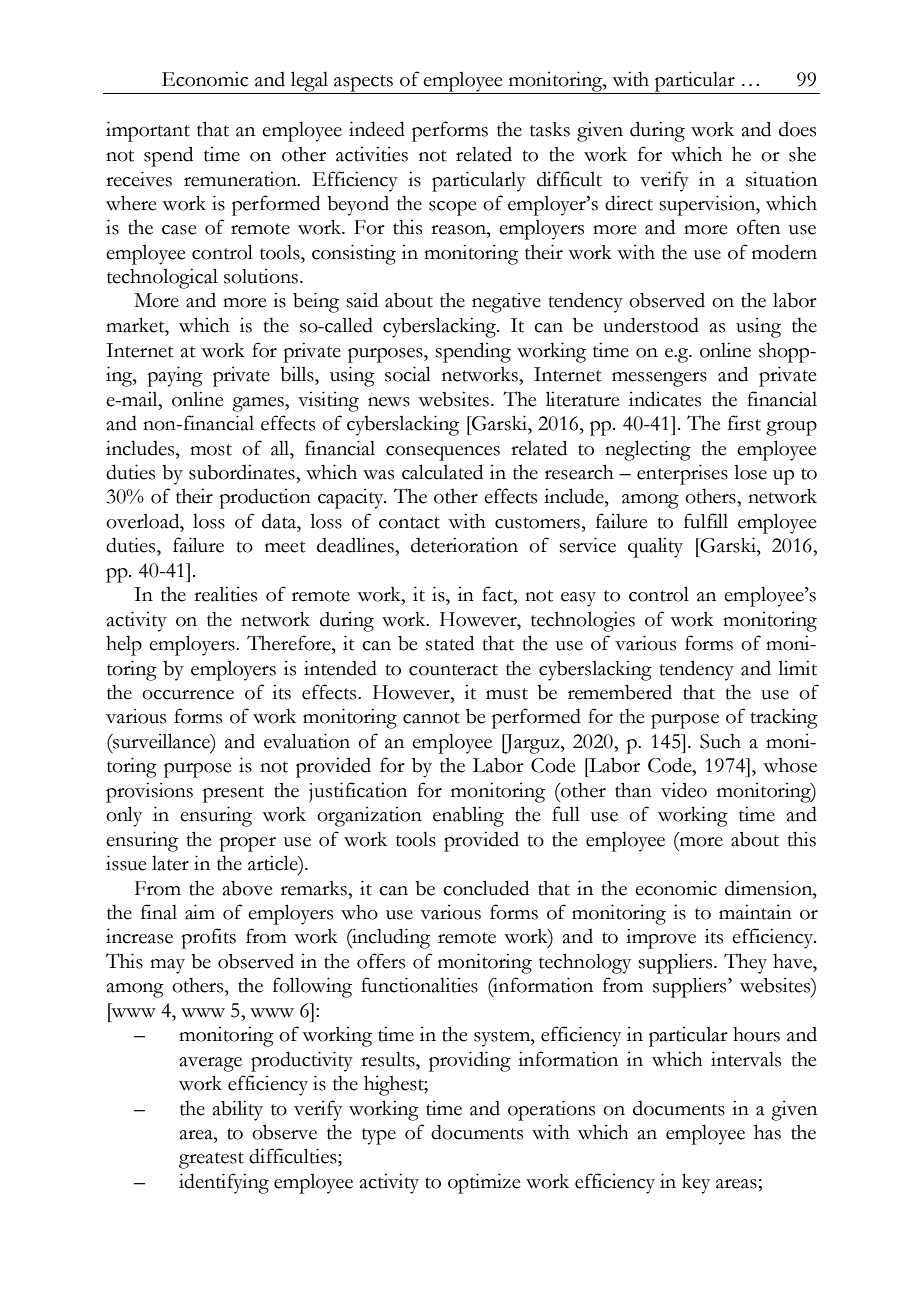  Describe the element at coordinates (797, 129) in the screenshot. I see `does` at that location.
